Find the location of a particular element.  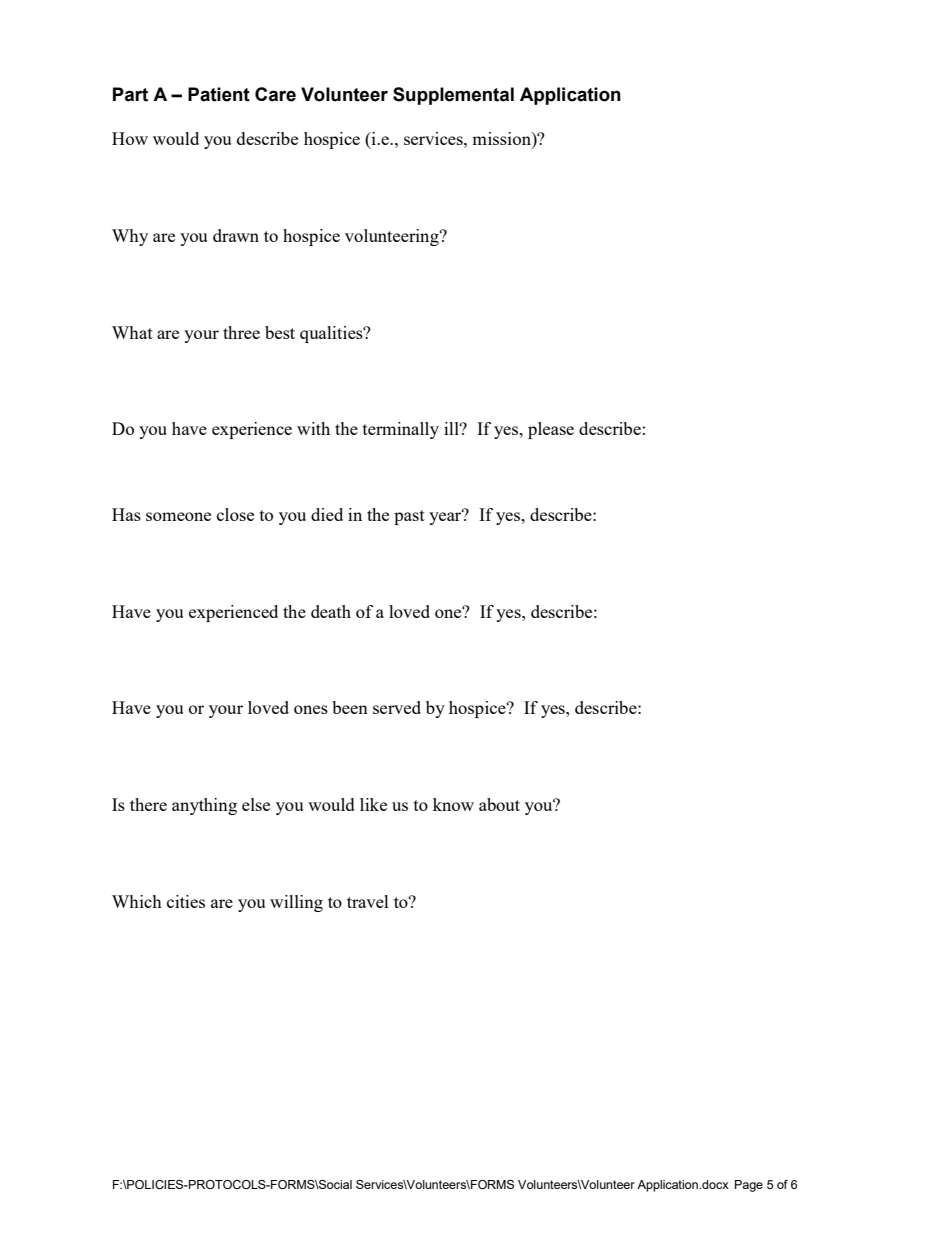

served is located at coordinates (397, 707).
